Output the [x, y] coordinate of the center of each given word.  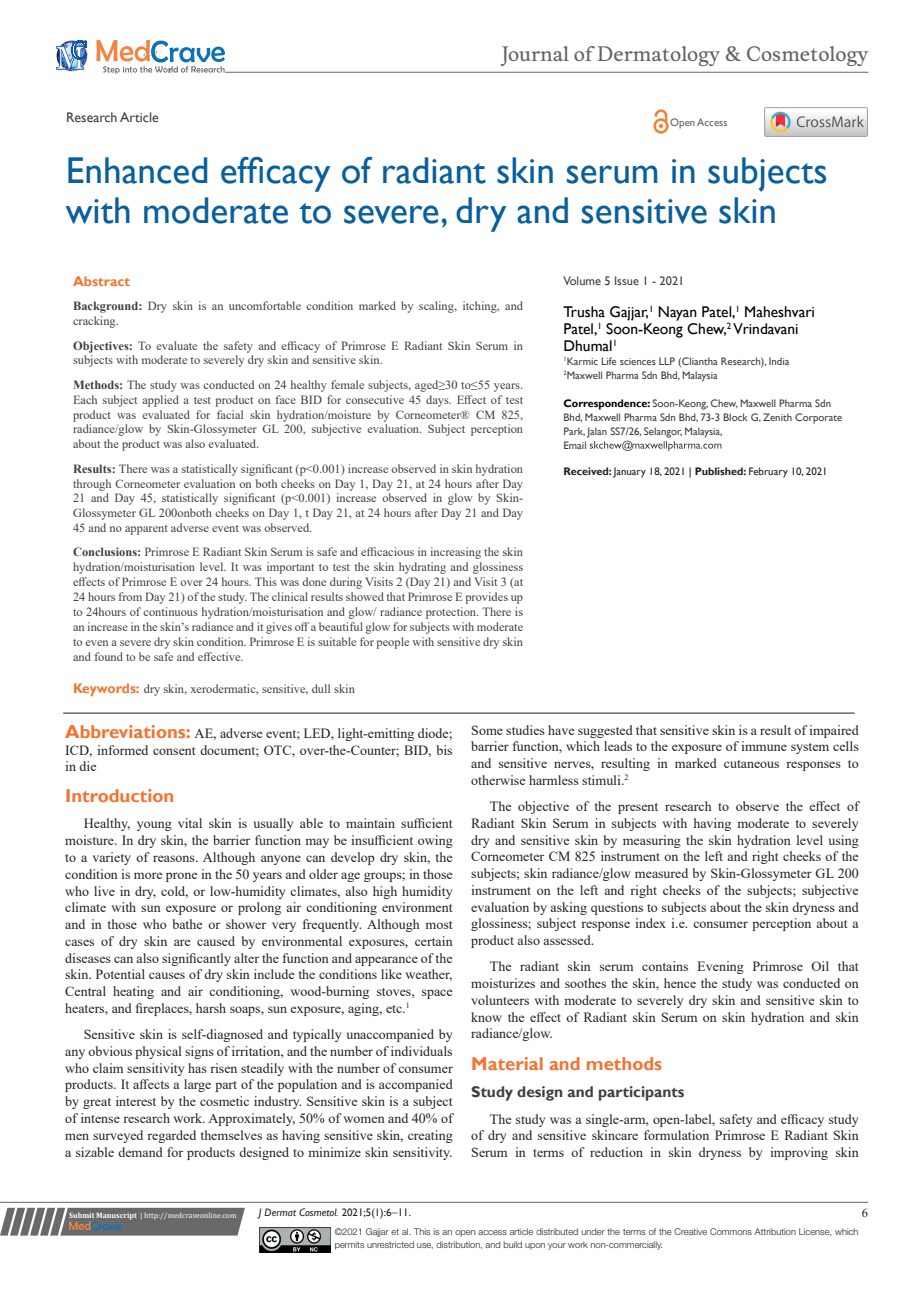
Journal [535, 56]
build [512, 1244]
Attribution [775, 1231]
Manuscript [116, 1216]
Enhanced [137, 170]
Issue [627, 280]
